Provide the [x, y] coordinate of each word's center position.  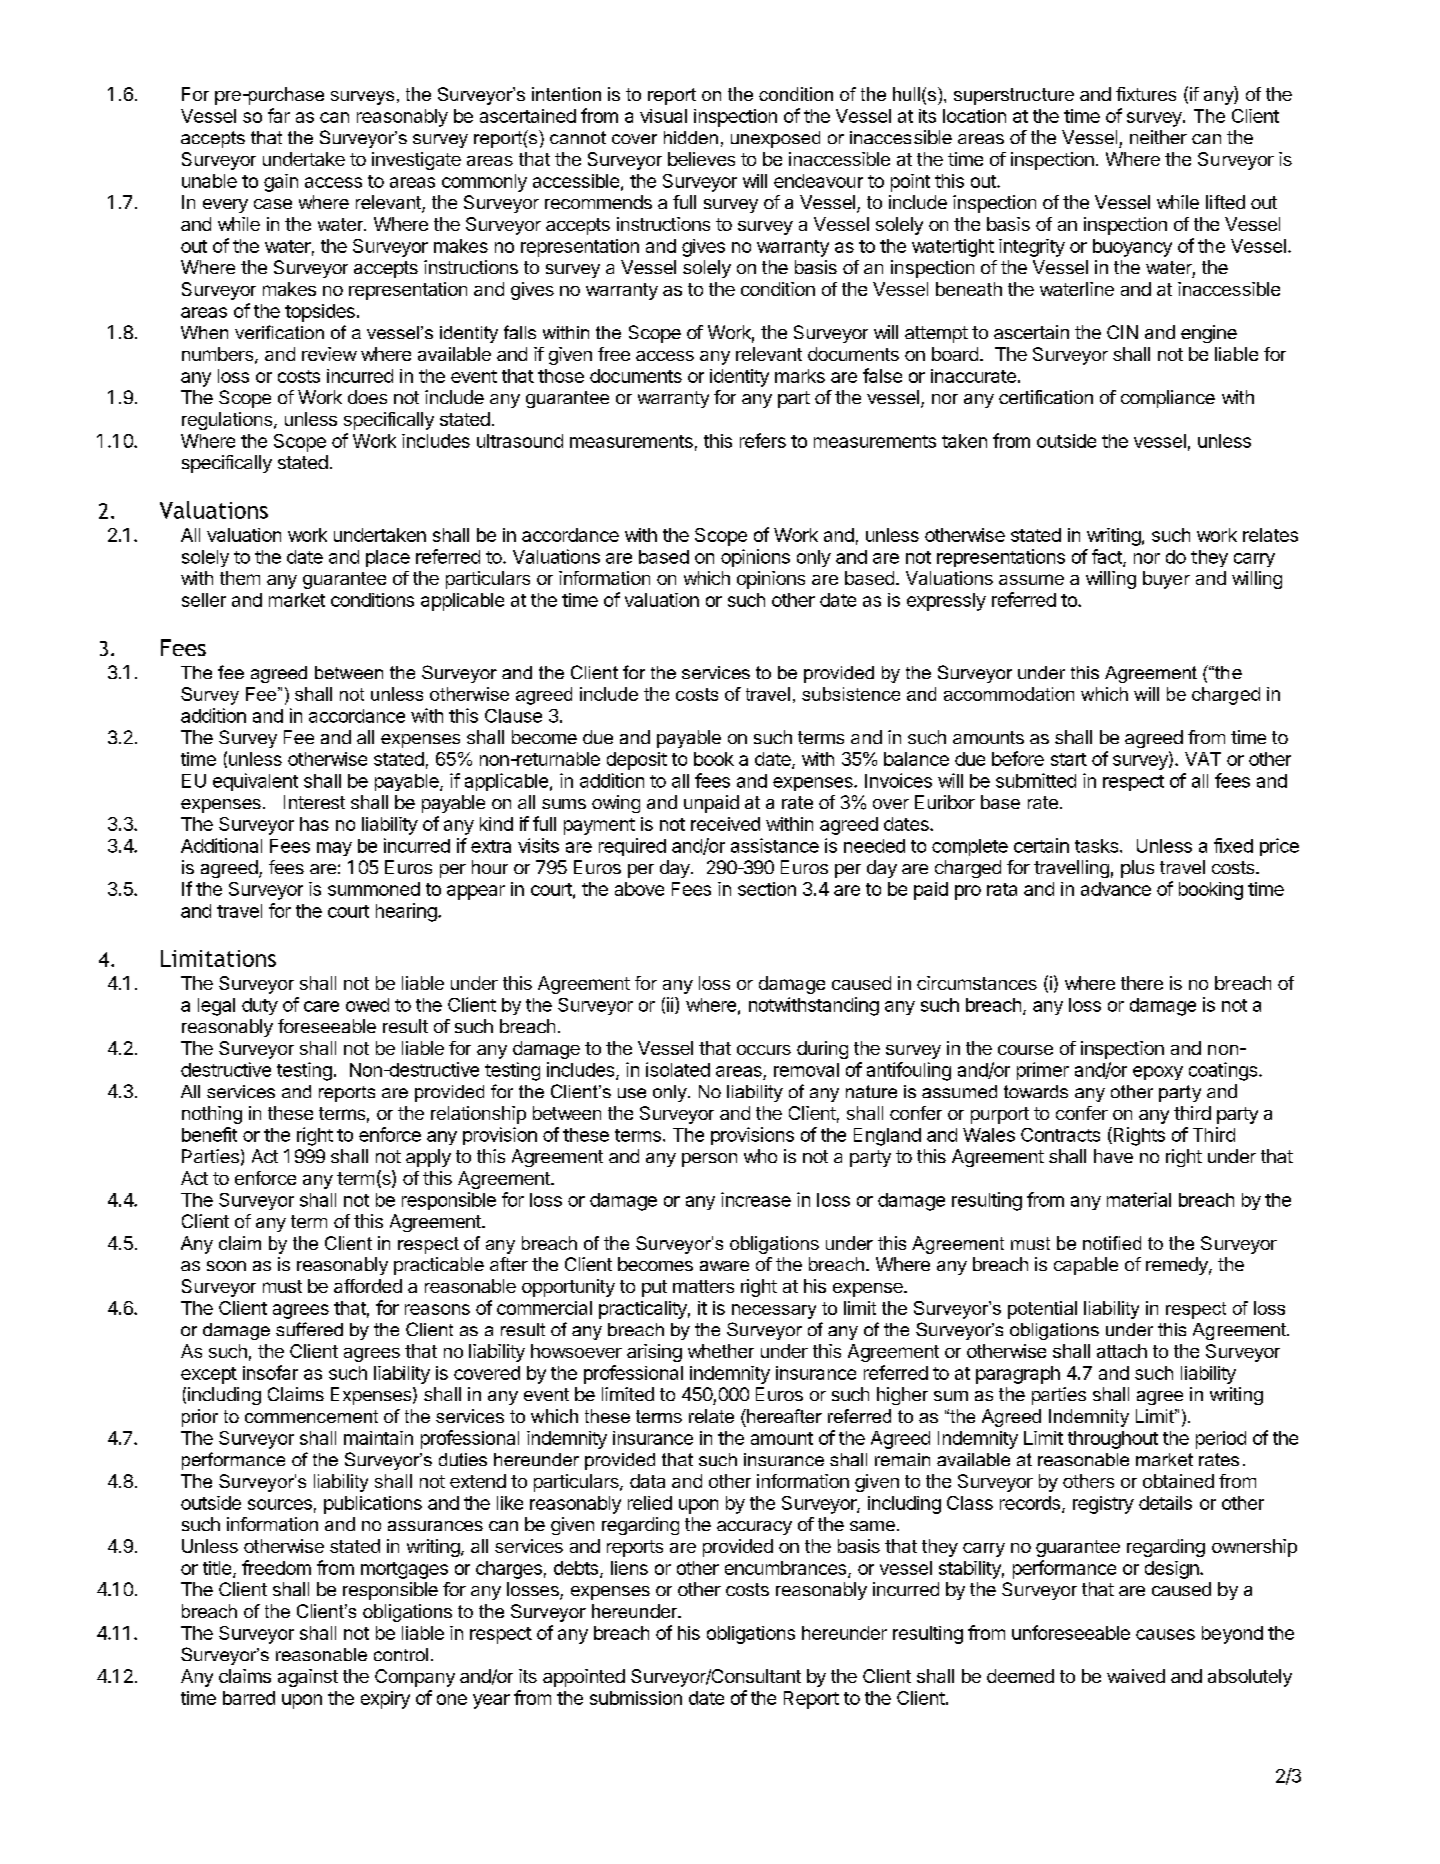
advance [1116, 889]
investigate [416, 161]
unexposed [775, 139]
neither [1158, 137]
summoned [374, 889]
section [767, 889]
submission [636, 1698]
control [401, 1654]
